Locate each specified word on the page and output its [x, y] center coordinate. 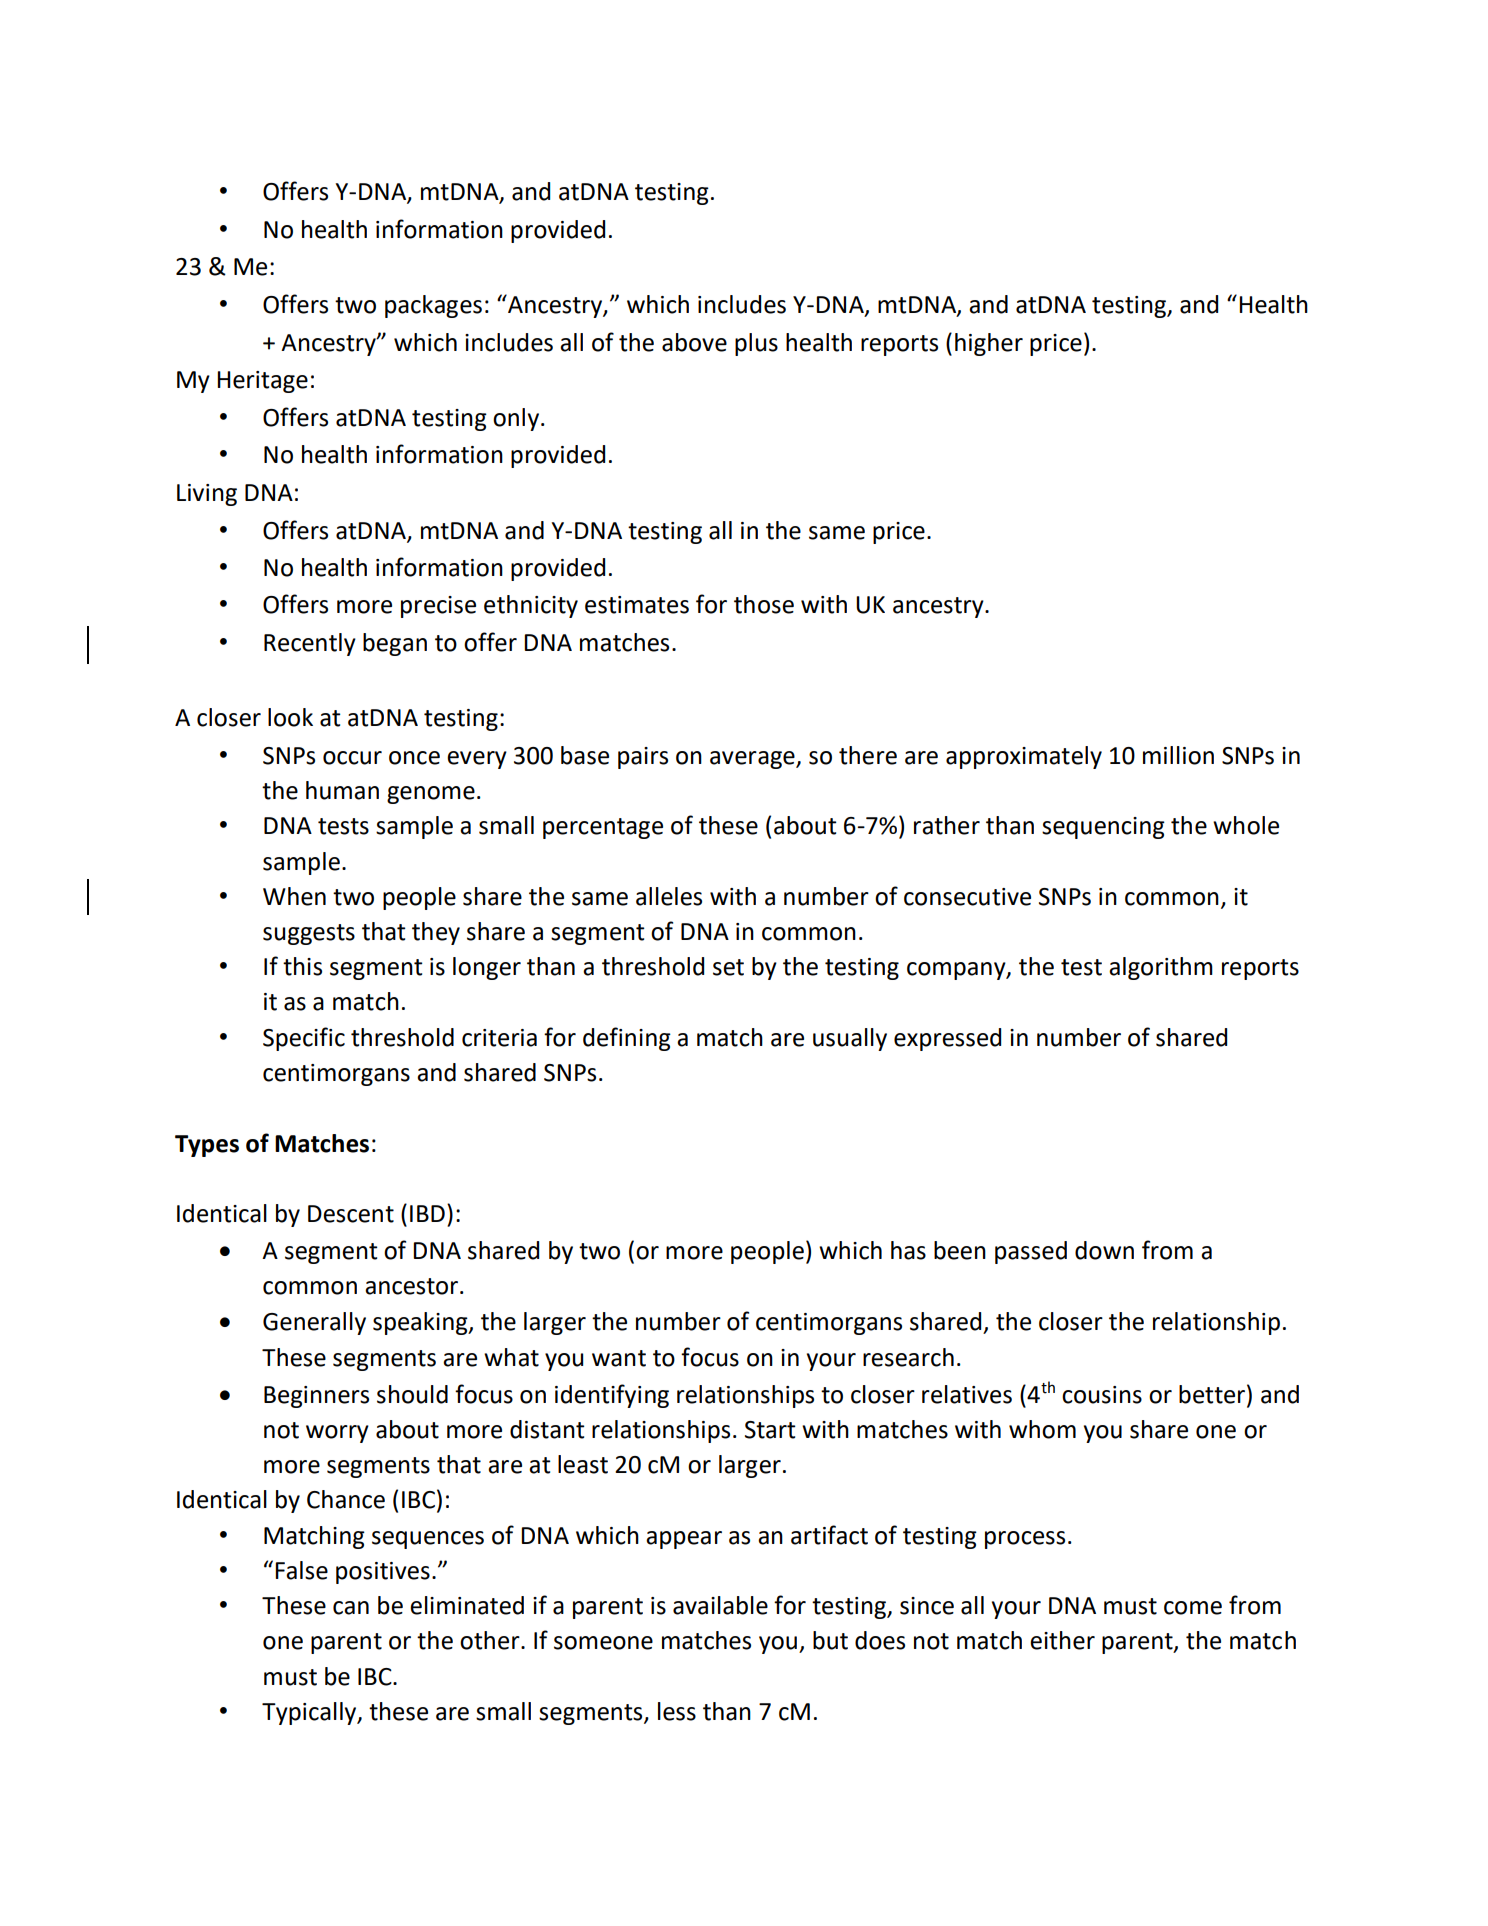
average [753, 760]
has [908, 1250]
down [1104, 1250]
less [677, 1711]
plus [756, 344]
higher [989, 344]
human [342, 790]
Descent [351, 1214]
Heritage [262, 382]
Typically [310, 1713]
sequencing [1103, 828]
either [1062, 1640]
